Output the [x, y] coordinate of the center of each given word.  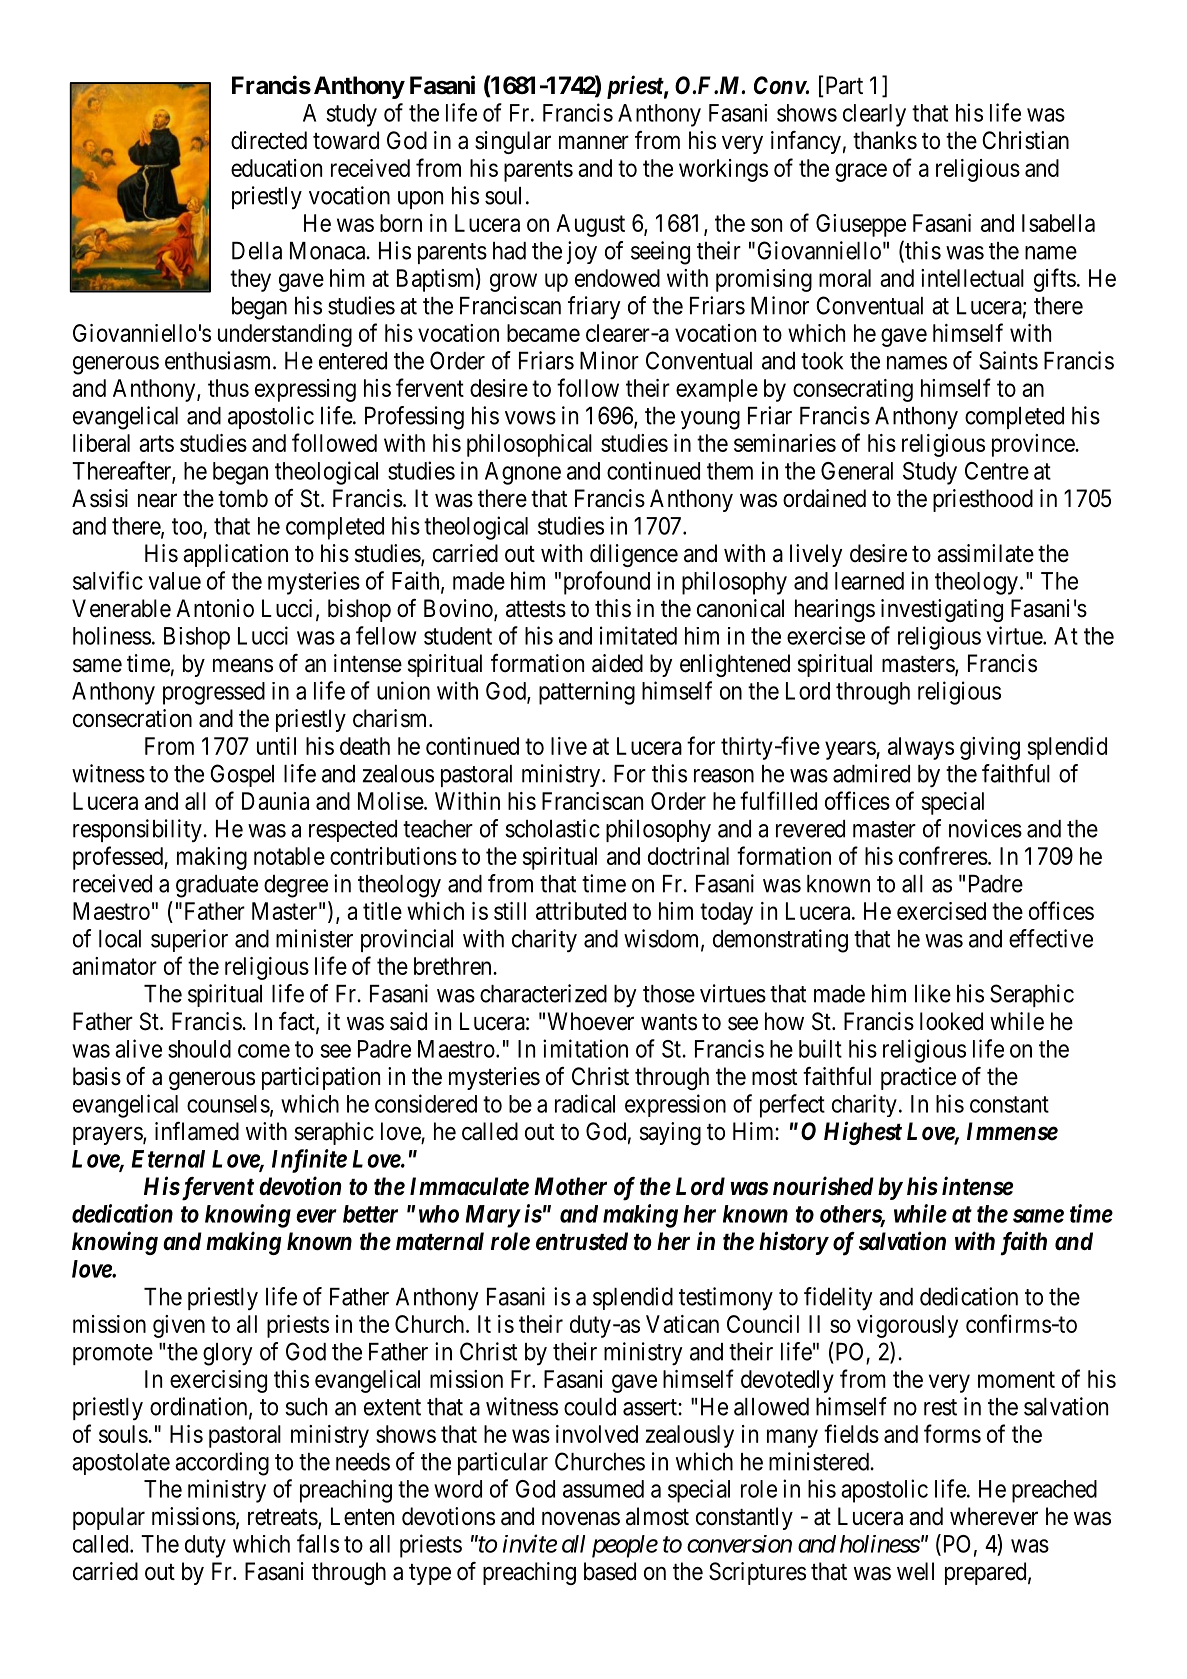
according [222, 1464]
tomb [243, 498]
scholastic [552, 828]
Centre [997, 471]
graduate [217, 886]
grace [861, 172]
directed [269, 140]
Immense [1012, 1131]
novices [985, 828]
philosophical [529, 445]
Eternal [168, 1159]
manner [594, 143]
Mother [570, 1186]
